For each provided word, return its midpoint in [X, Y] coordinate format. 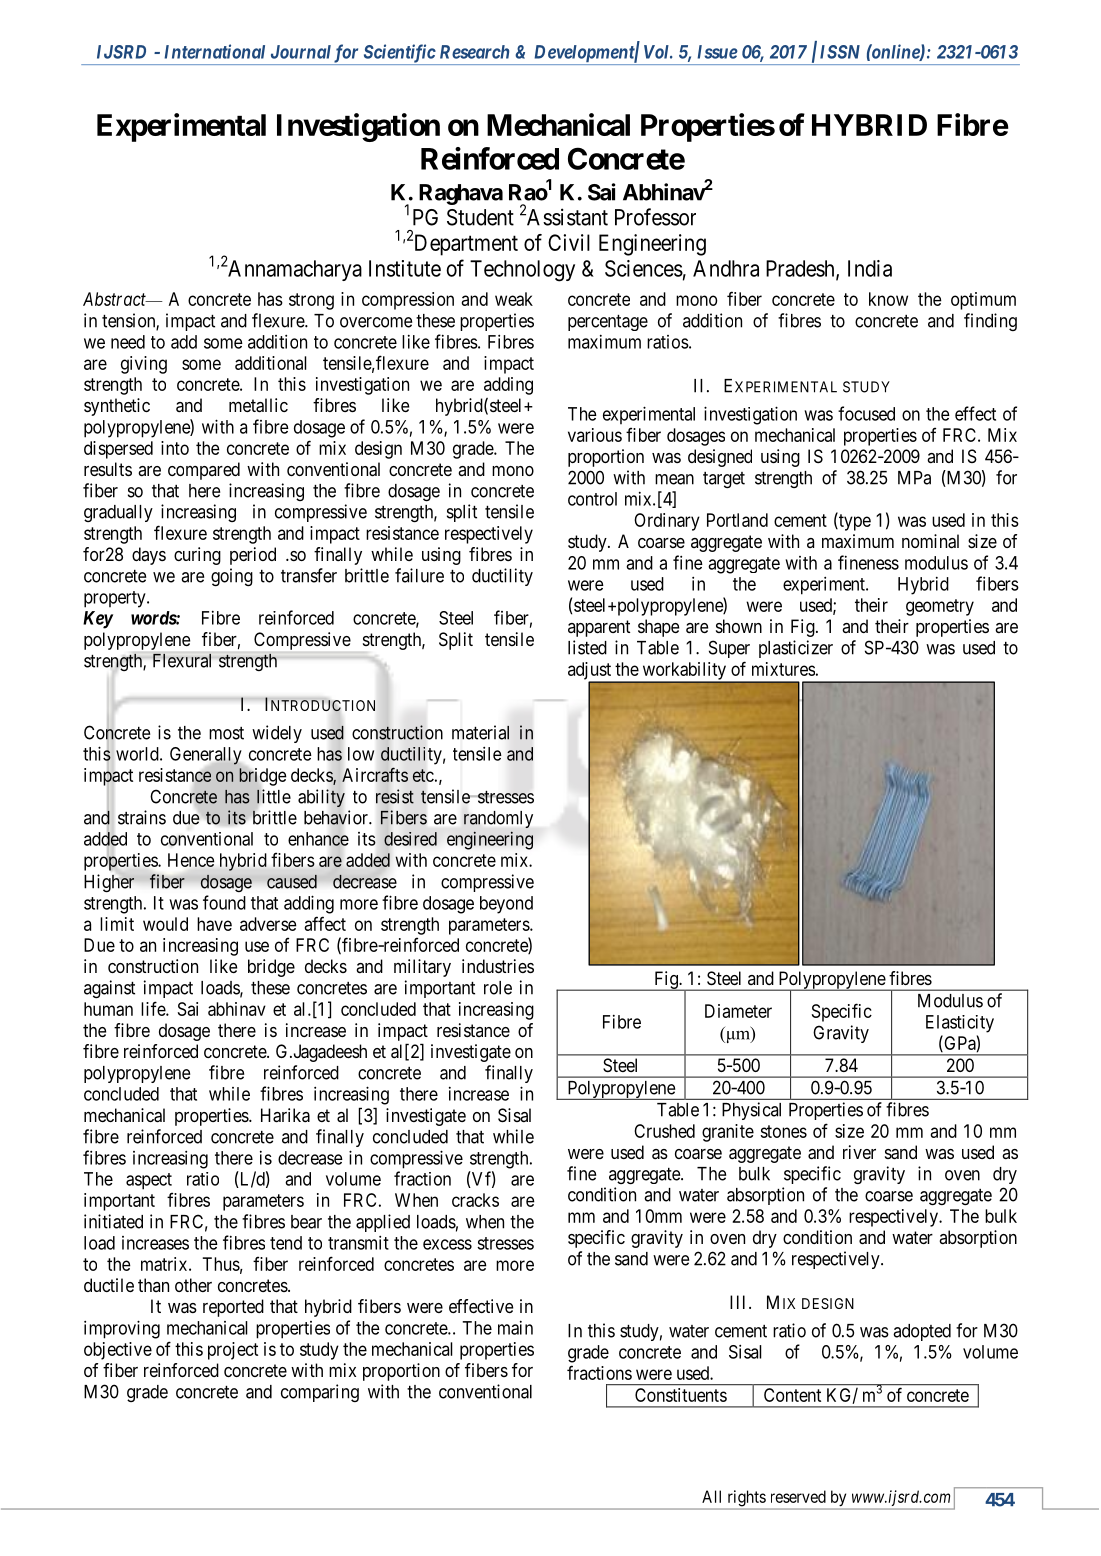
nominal [930, 541]
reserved [798, 1496]
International [214, 51]
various [595, 435]
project [233, 1351]
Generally [206, 757]
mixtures [783, 669]
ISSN [840, 52]
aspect [149, 1181]
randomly [498, 819]
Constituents [681, 1395]
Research [474, 52]
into [175, 448]
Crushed [664, 1131]
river [859, 1152]
